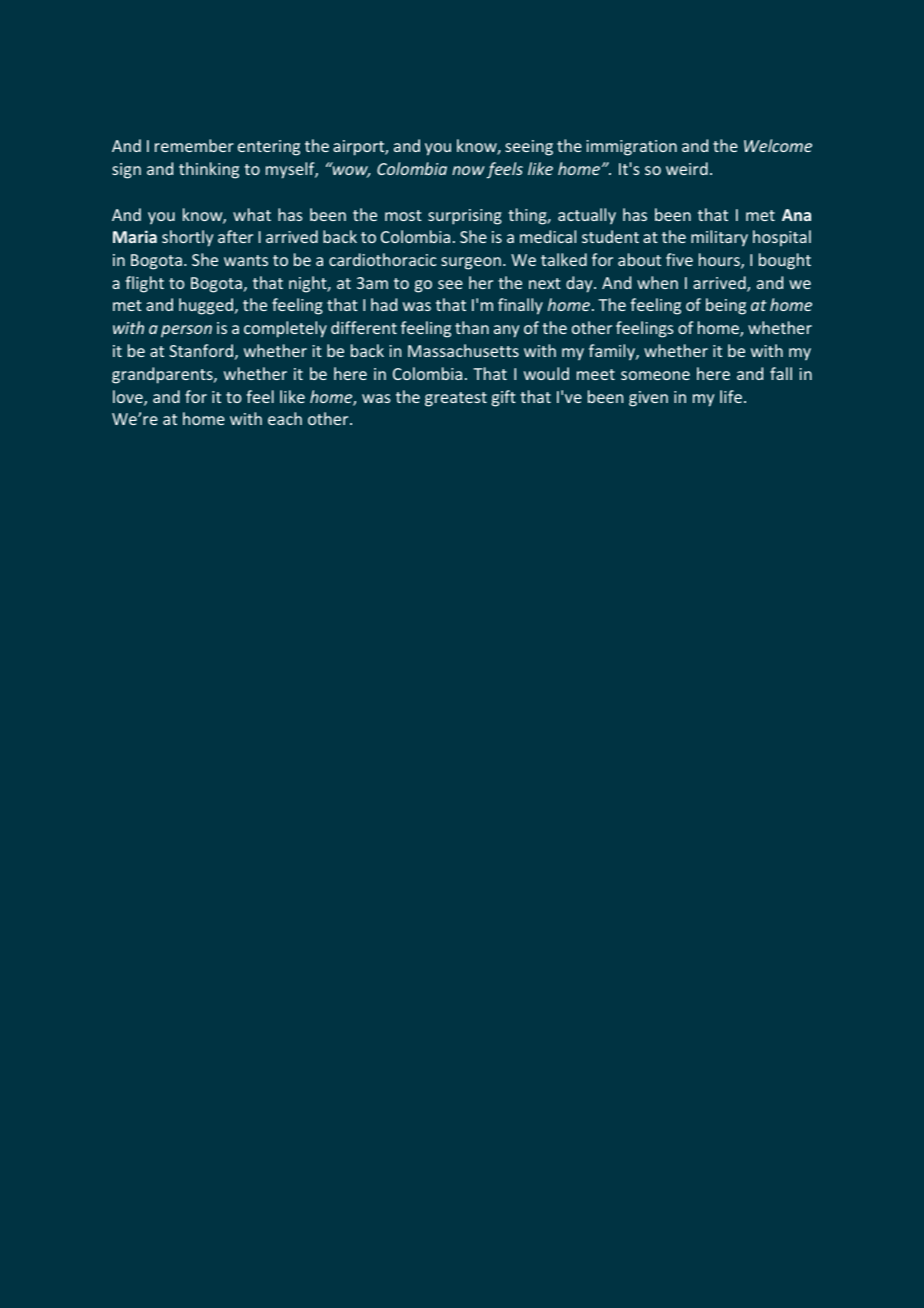 This screenshot has width=924, height=1308. I want to click on Welcome, so click(778, 145).
